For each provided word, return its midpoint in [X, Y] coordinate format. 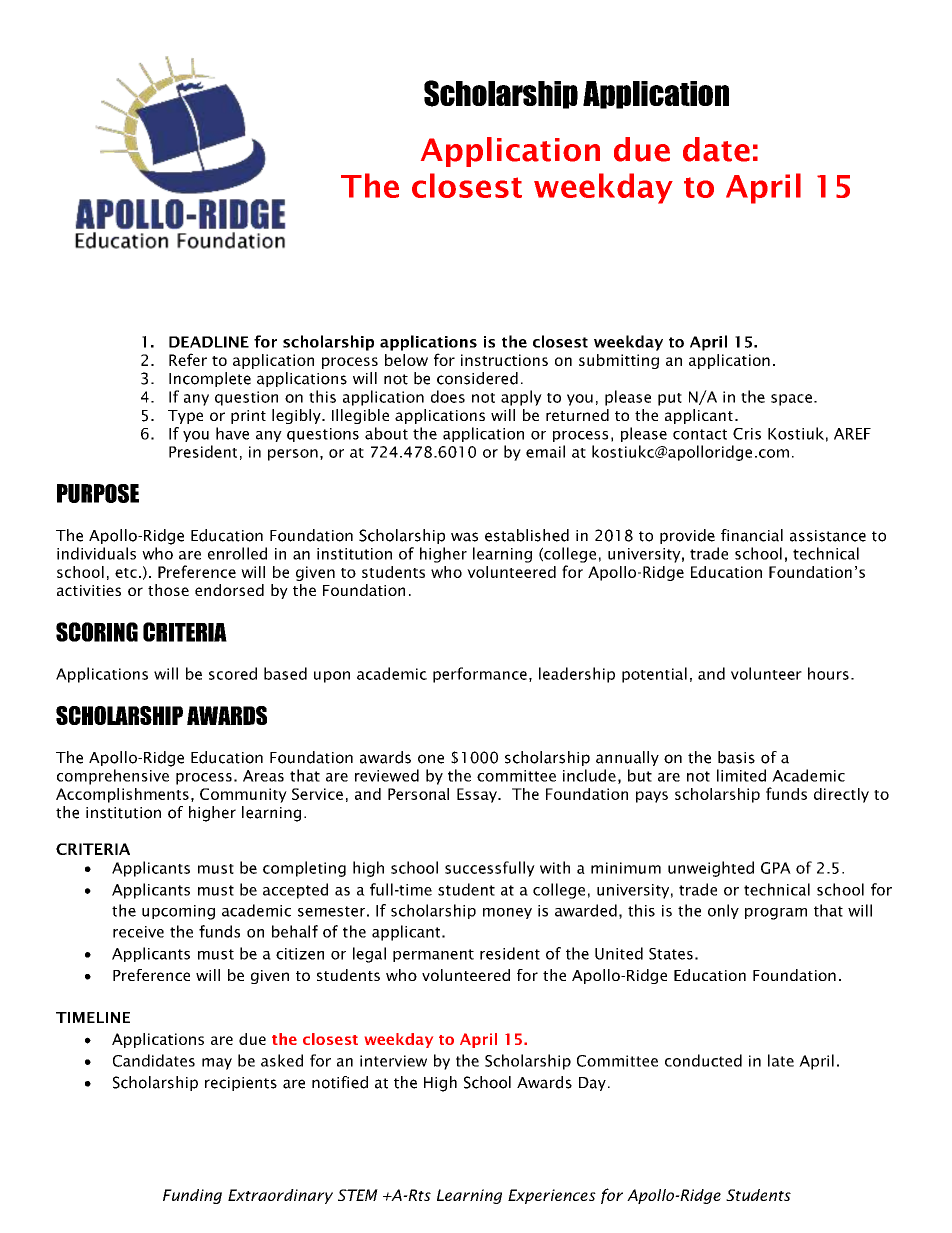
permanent [433, 955]
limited [741, 775]
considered [477, 378]
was [464, 537]
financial [752, 535]
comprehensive [113, 777]
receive [138, 932]
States [671, 954]
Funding [192, 1196]
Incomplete [210, 379]
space [791, 400]
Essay [478, 795]
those [168, 590]
